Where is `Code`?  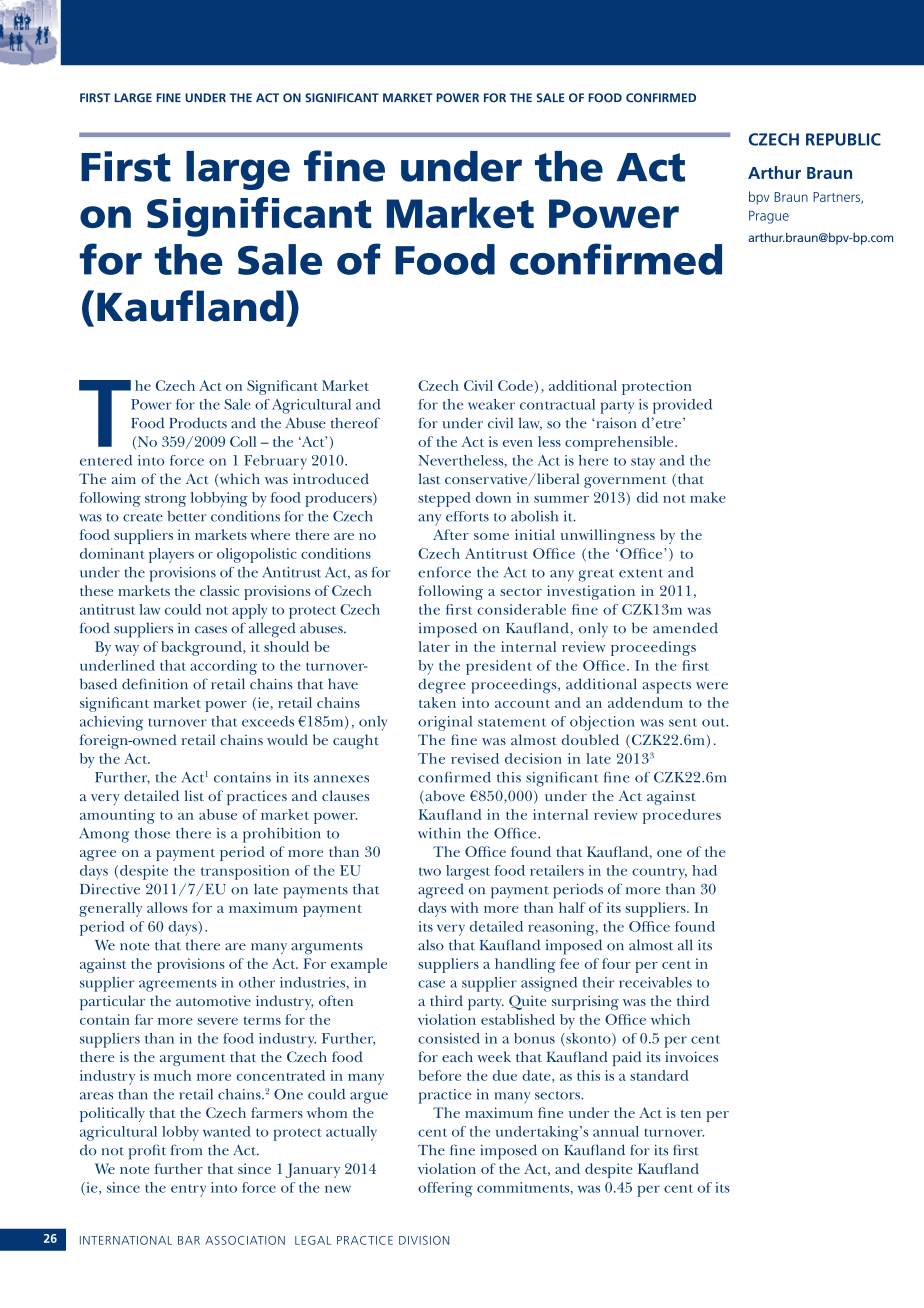
Code is located at coordinates (516, 385).
